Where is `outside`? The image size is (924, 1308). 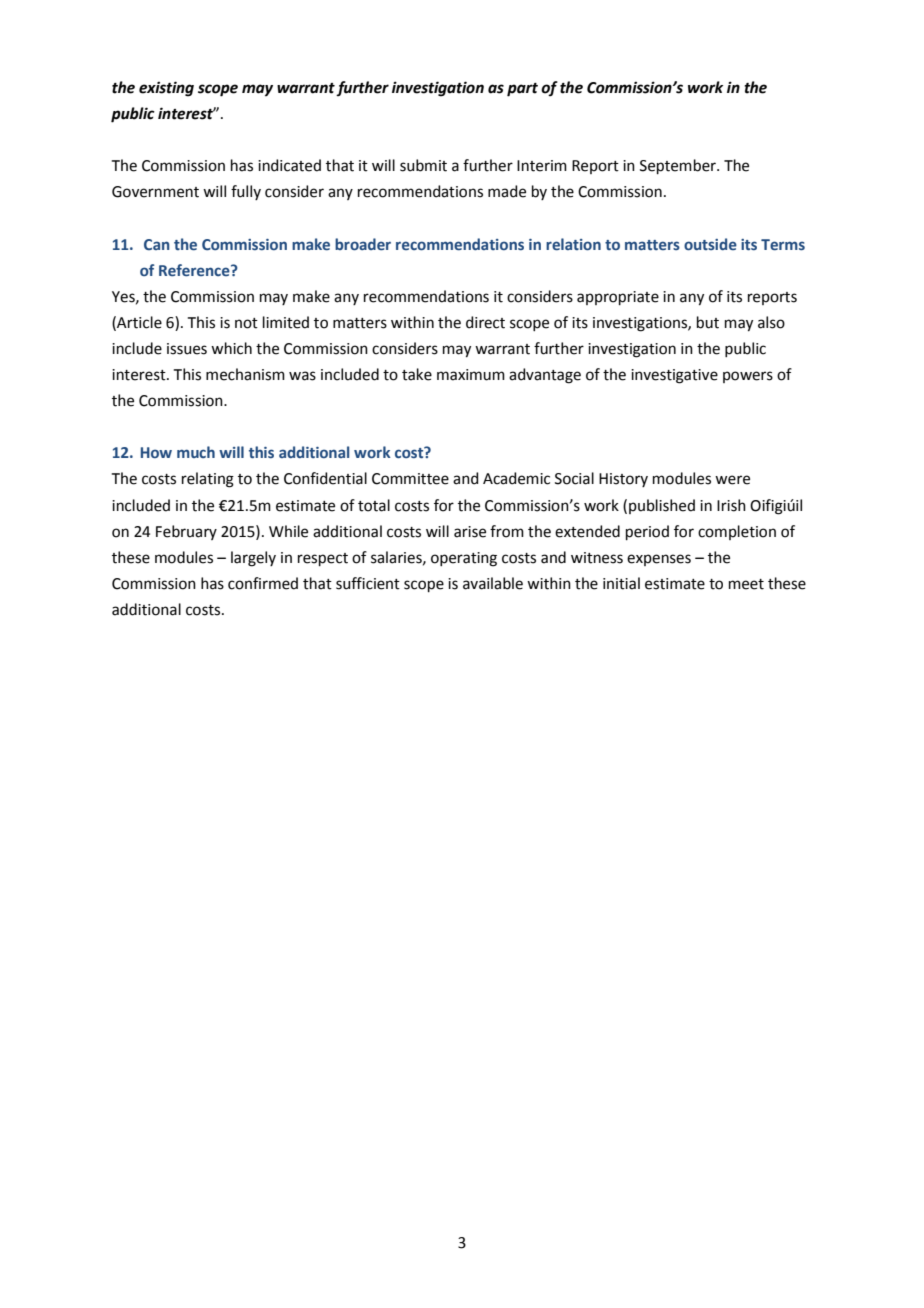 outside is located at coordinates (710, 244).
